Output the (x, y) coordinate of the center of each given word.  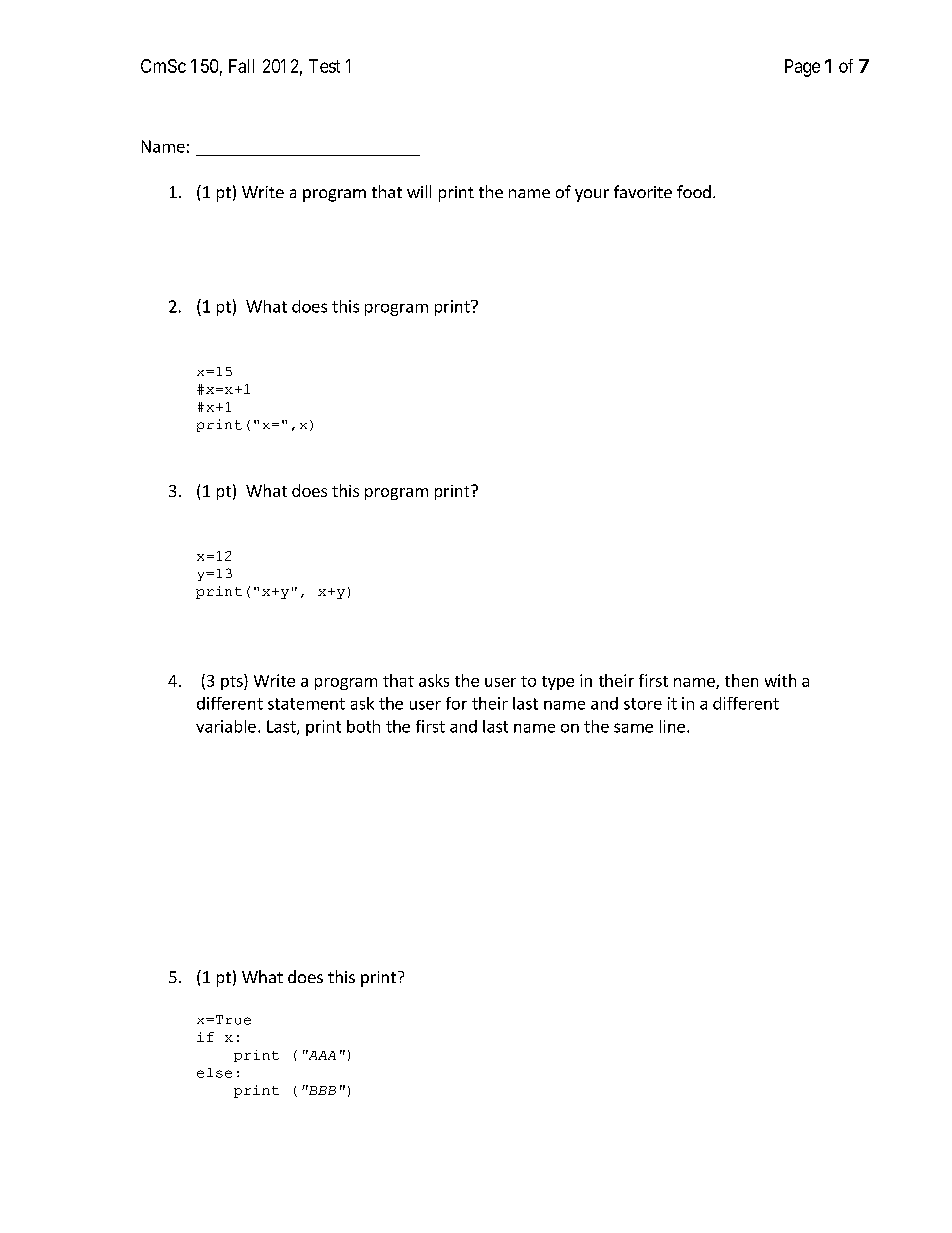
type (558, 683)
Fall (241, 66)
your (592, 195)
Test (324, 66)
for (456, 703)
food (694, 191)
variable (226, 726)
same (633, 728)
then (741, 680)
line (672, 726)
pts (233, 682)
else (214, 1073)
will (419, 191)
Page (802, 68)
